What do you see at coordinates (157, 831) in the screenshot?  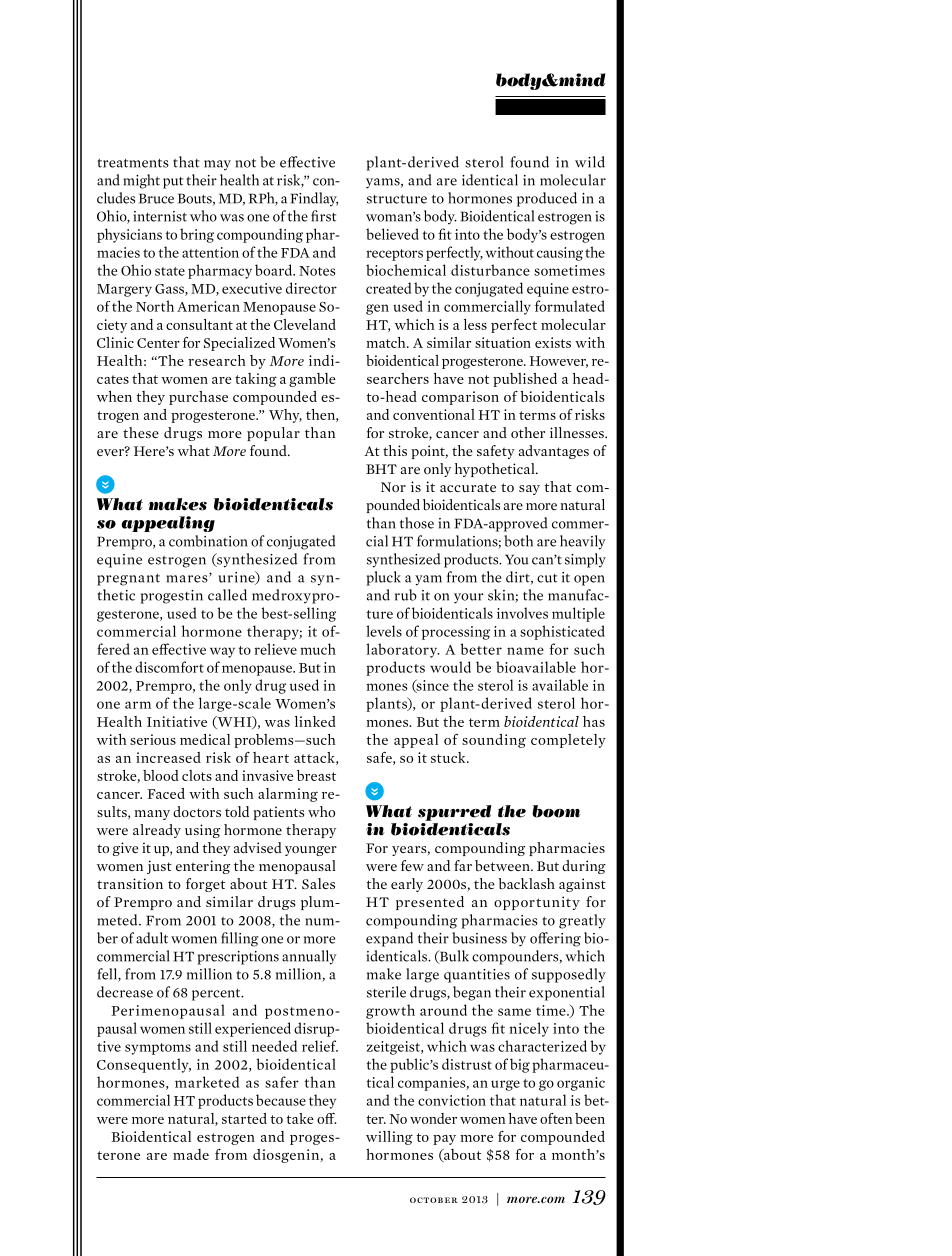 I see `already` at bounding box center [157, 831].
